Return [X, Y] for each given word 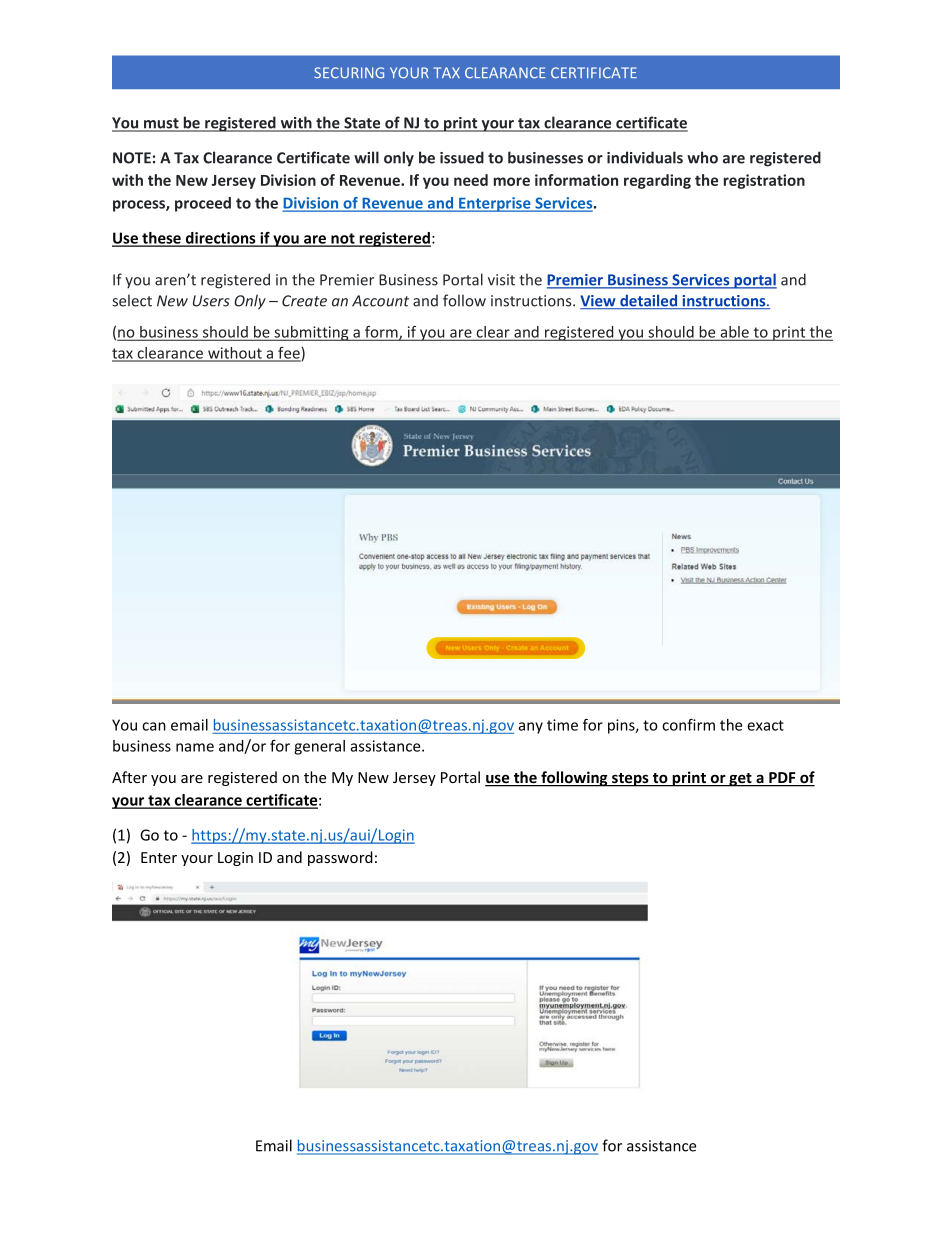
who [702, 157]
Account [380, 301]
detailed [649, 301]
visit [501, 280]
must [161, 124]
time [562, 725]
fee [289, 354]
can [154, 726]
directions [221, 239]
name [195, 747]
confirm [688, 725]
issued [462, 157]
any [530, 728]
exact [765, 725]
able [734, 333]
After [129, 777]
